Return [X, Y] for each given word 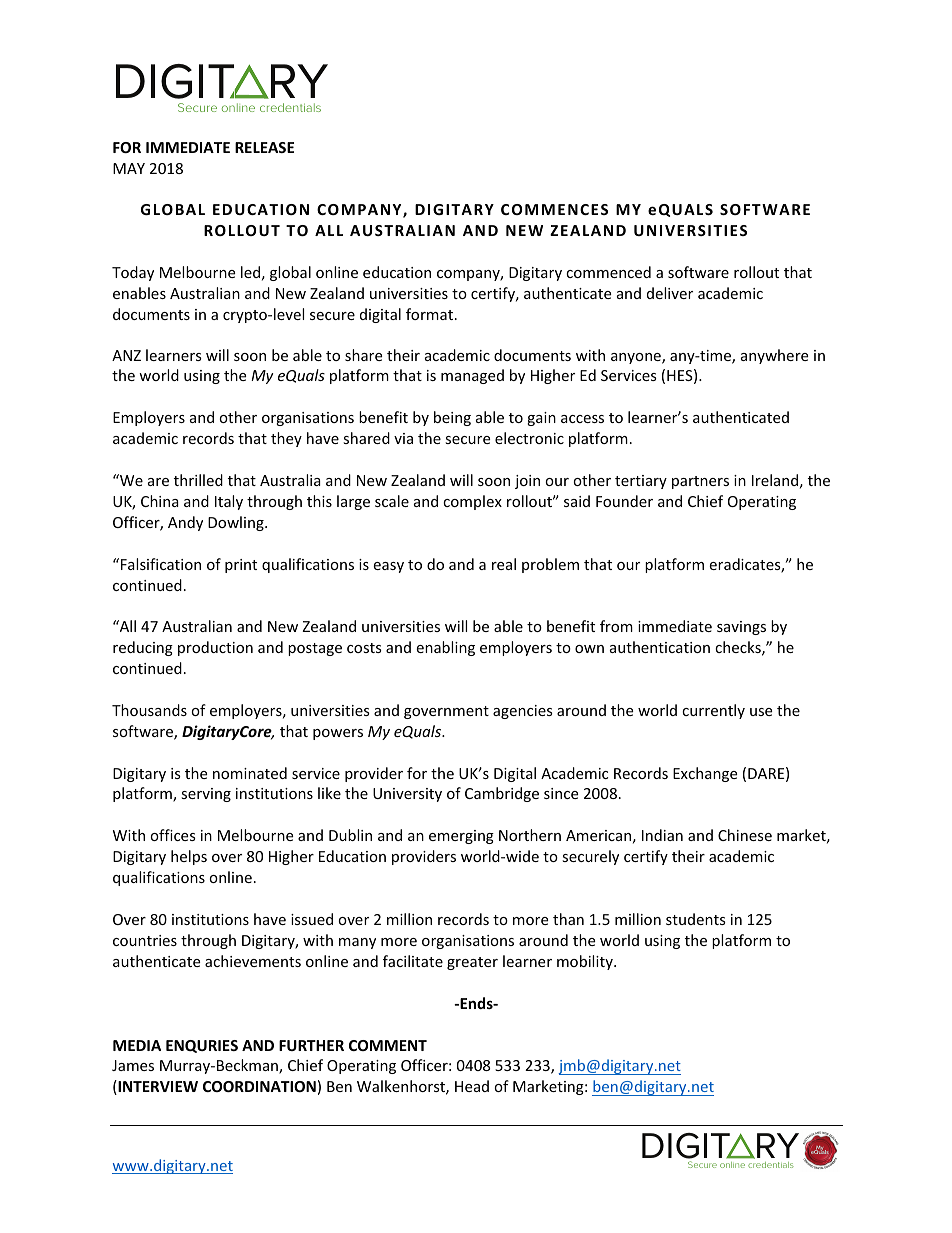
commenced [608, 272]
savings [741, 628]
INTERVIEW [157, 1087]
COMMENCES [554, 209]
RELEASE [264, 147]
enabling [445, 648]
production [215, 648]
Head [472, 1086]
